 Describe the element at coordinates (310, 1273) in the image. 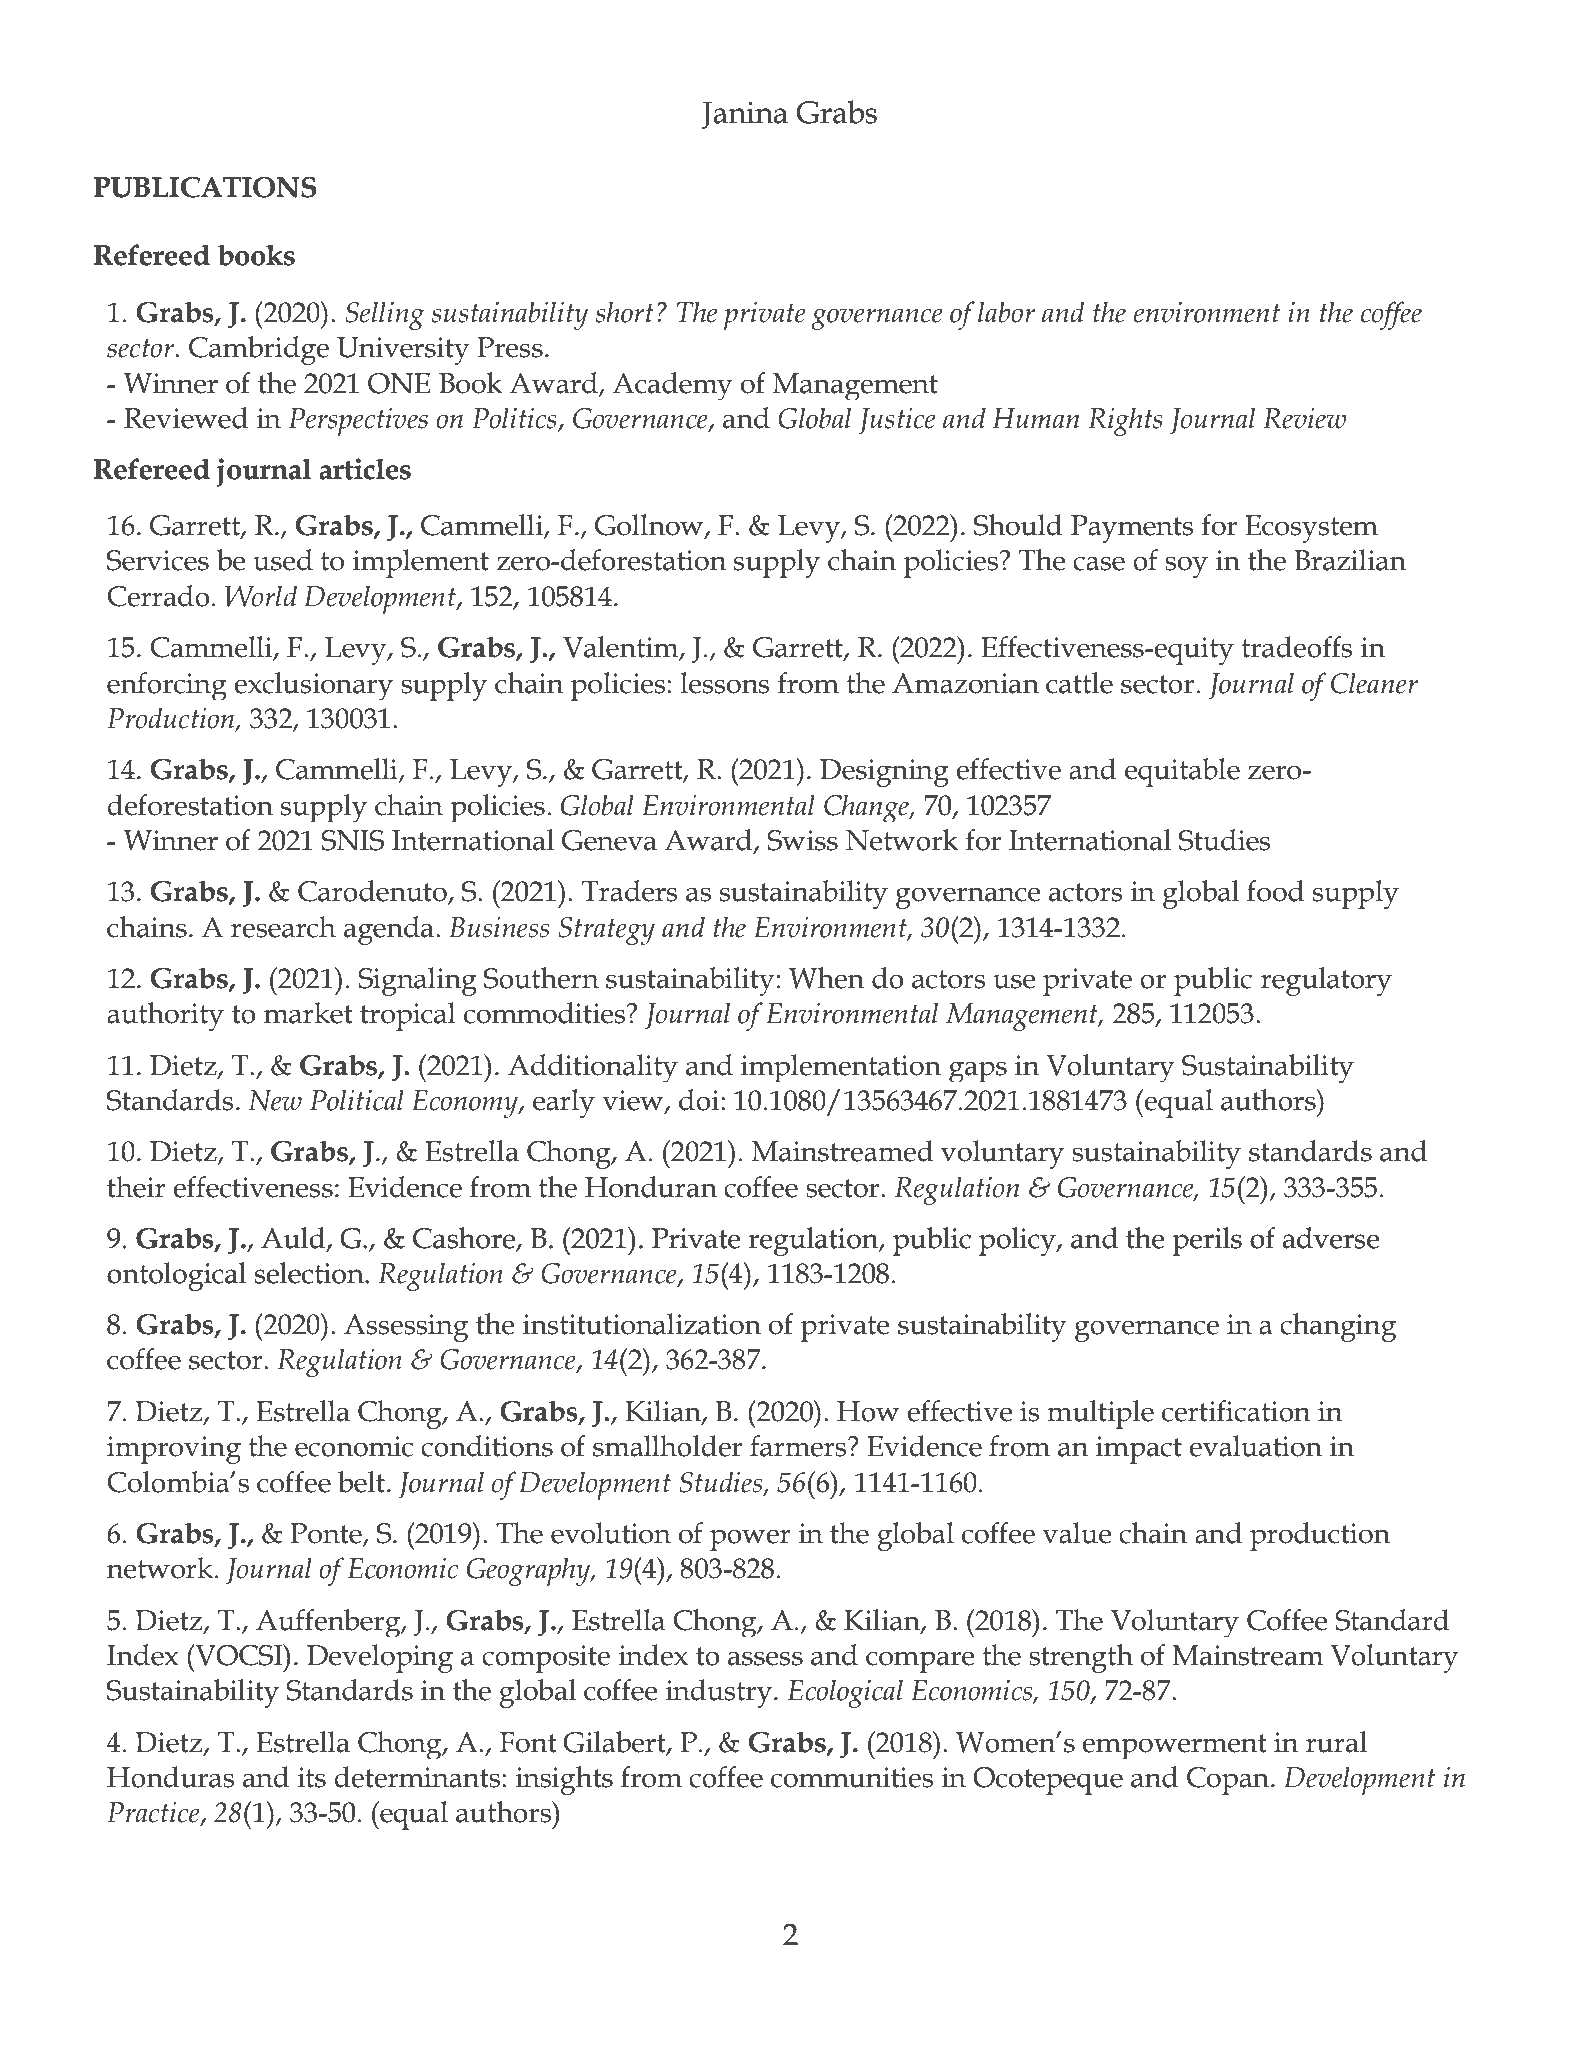

I see `selection` at that location.
